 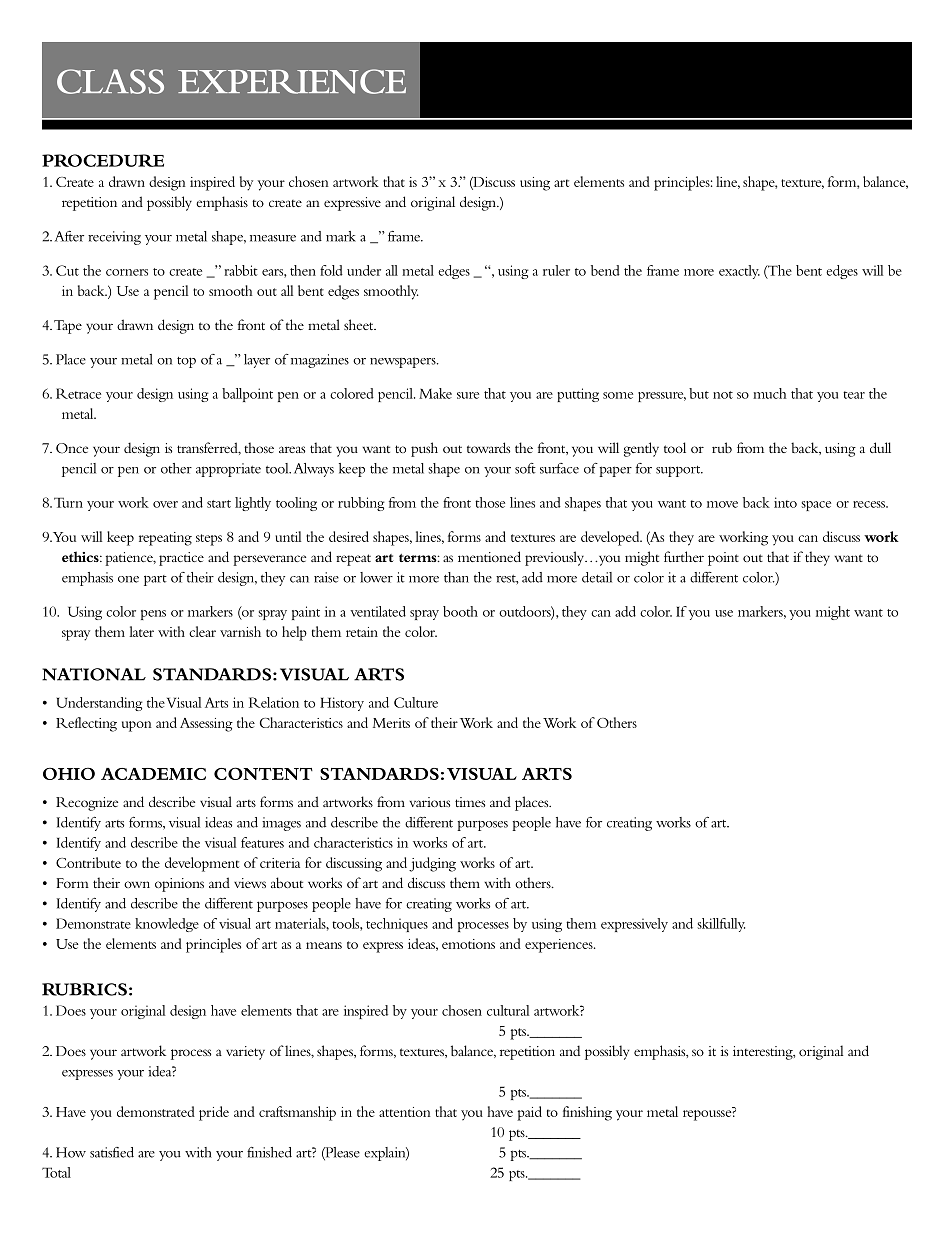 What do you see at coordinates (155, 580) in the page?
I see `part` at bounding box center [155, 580].
